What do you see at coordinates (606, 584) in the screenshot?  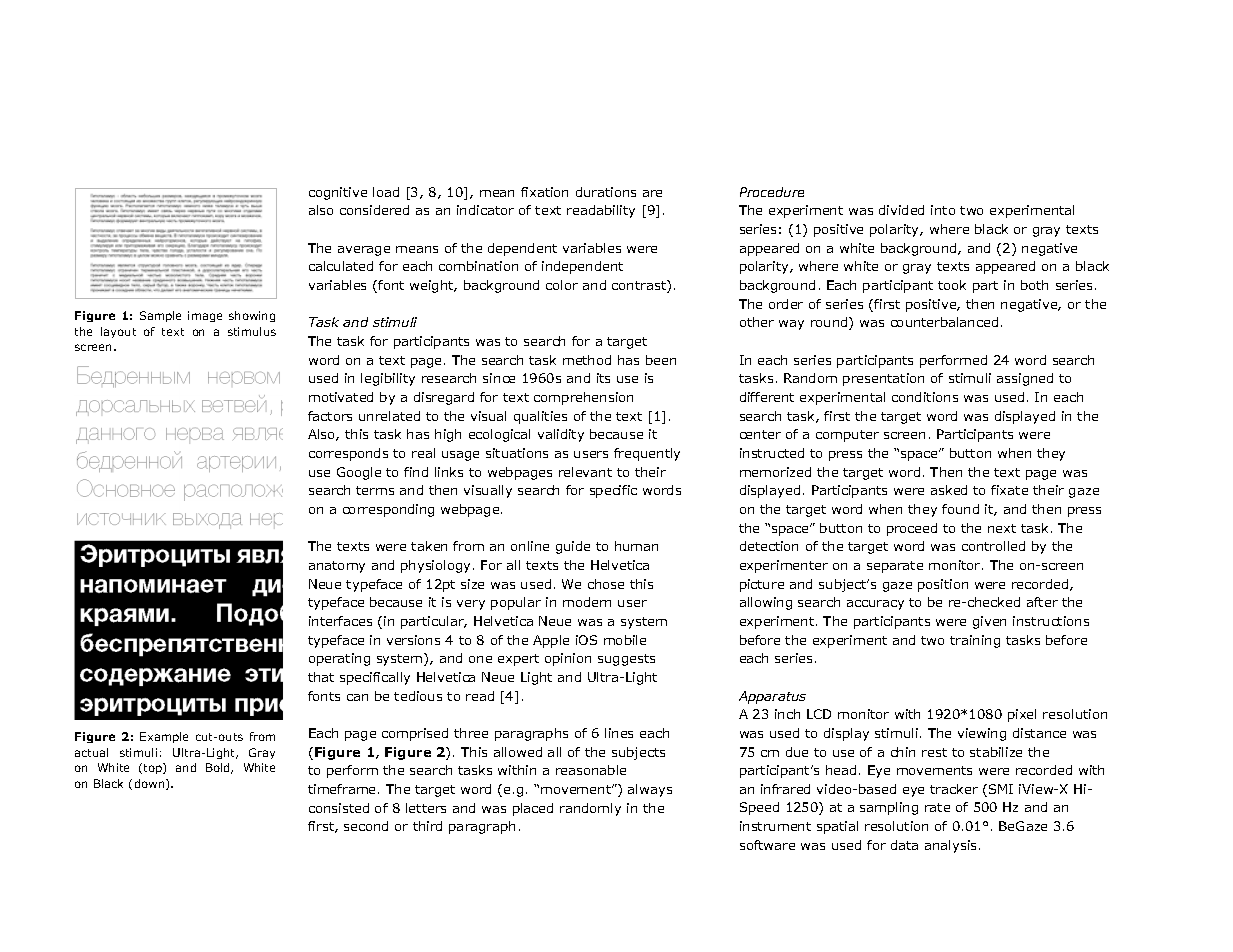 I see `chose` at bounding box center [606, 584].
